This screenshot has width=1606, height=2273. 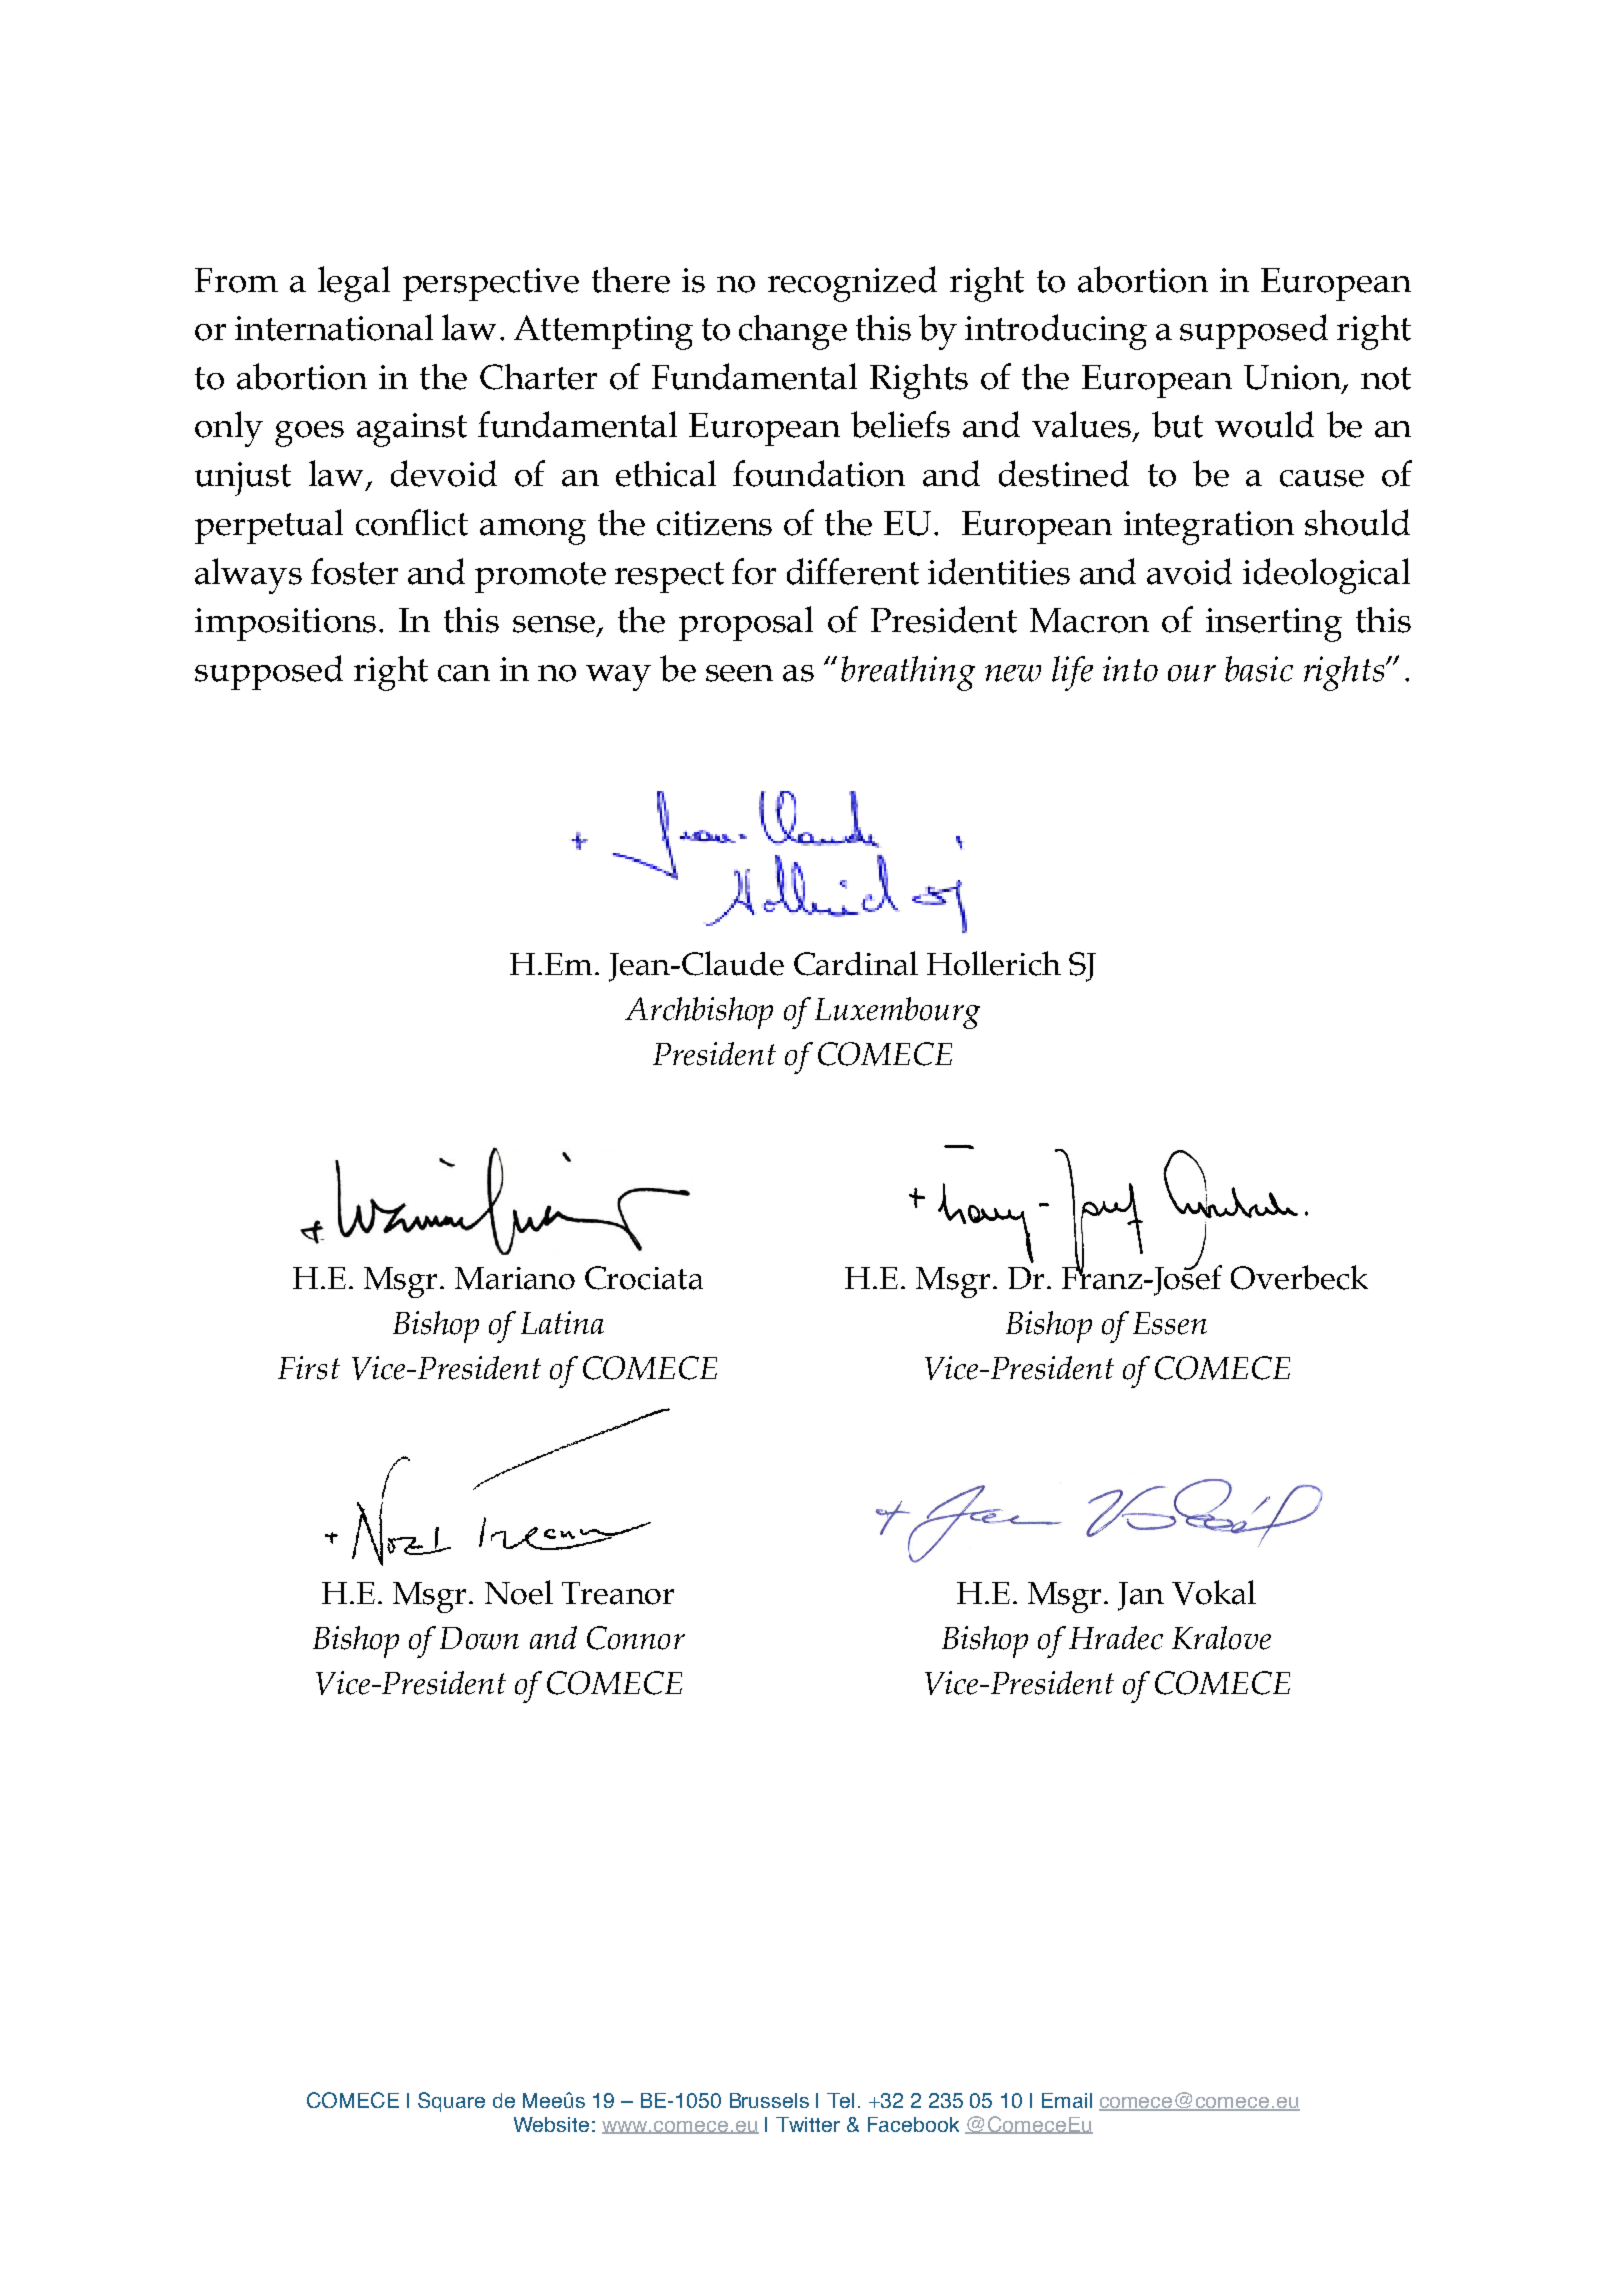 I want to click on Union, so click(x=1293, y=378).
